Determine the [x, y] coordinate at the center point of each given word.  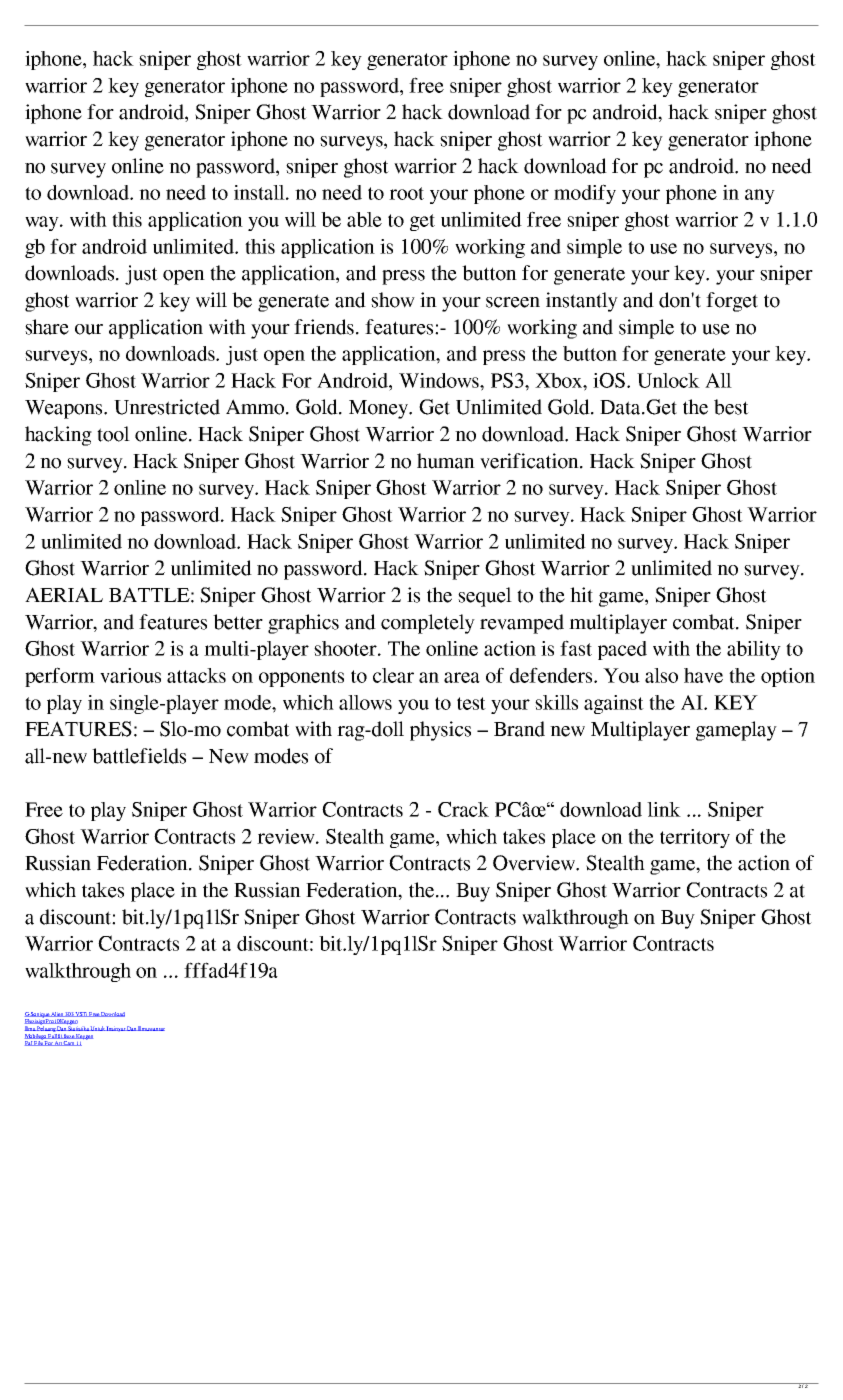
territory [695, 838]
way [43, 223]
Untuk [98, 1028]
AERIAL [64, 594]
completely [428, 624]
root [406, 193]
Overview [535, 863]
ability [754, 650]
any [760, 196]
